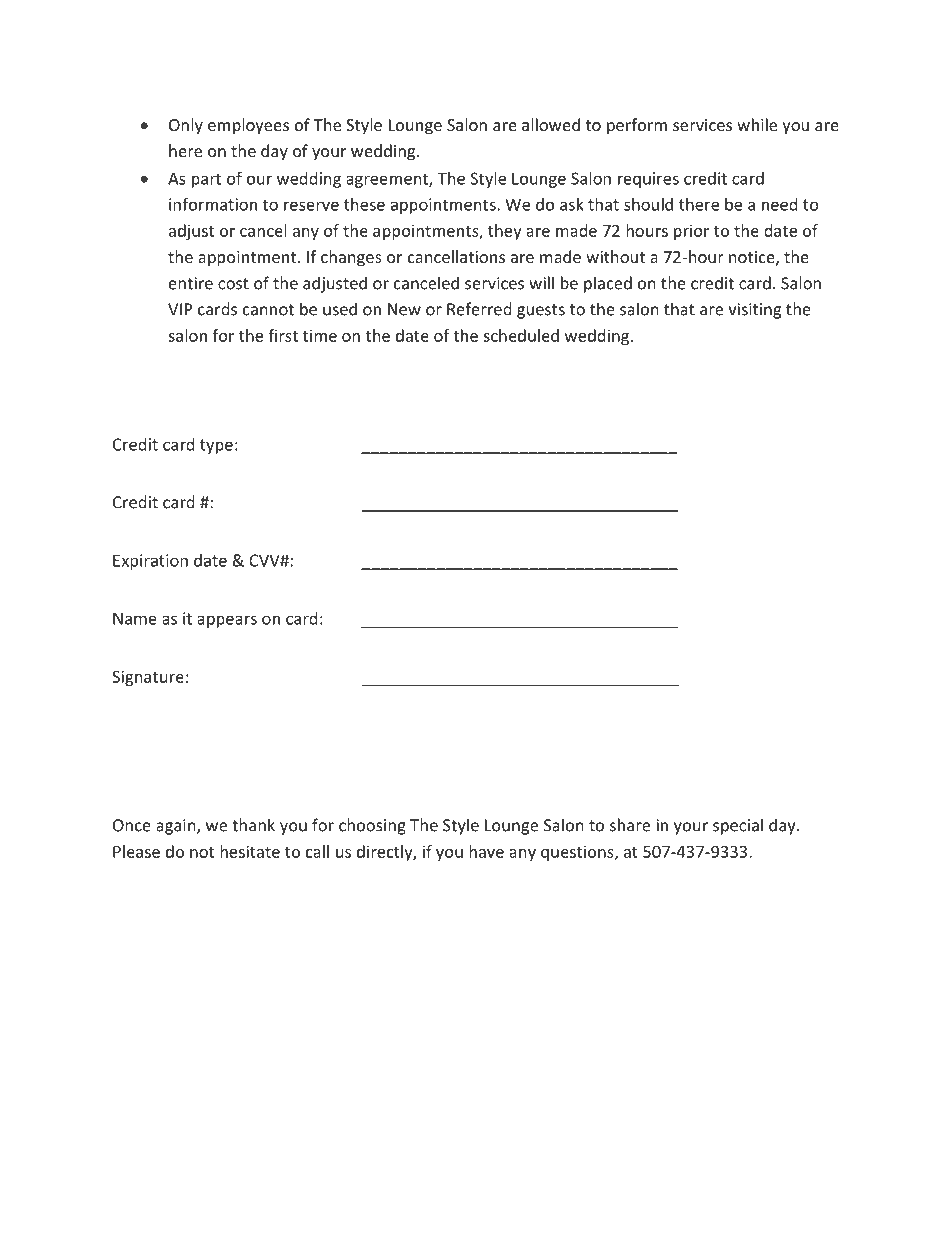 Image resolution: width=952 pixels, height=1233 pixels. What do you see at coordinates (283, 335) in the page?
I see `first` at bounding box center [283, 335].
